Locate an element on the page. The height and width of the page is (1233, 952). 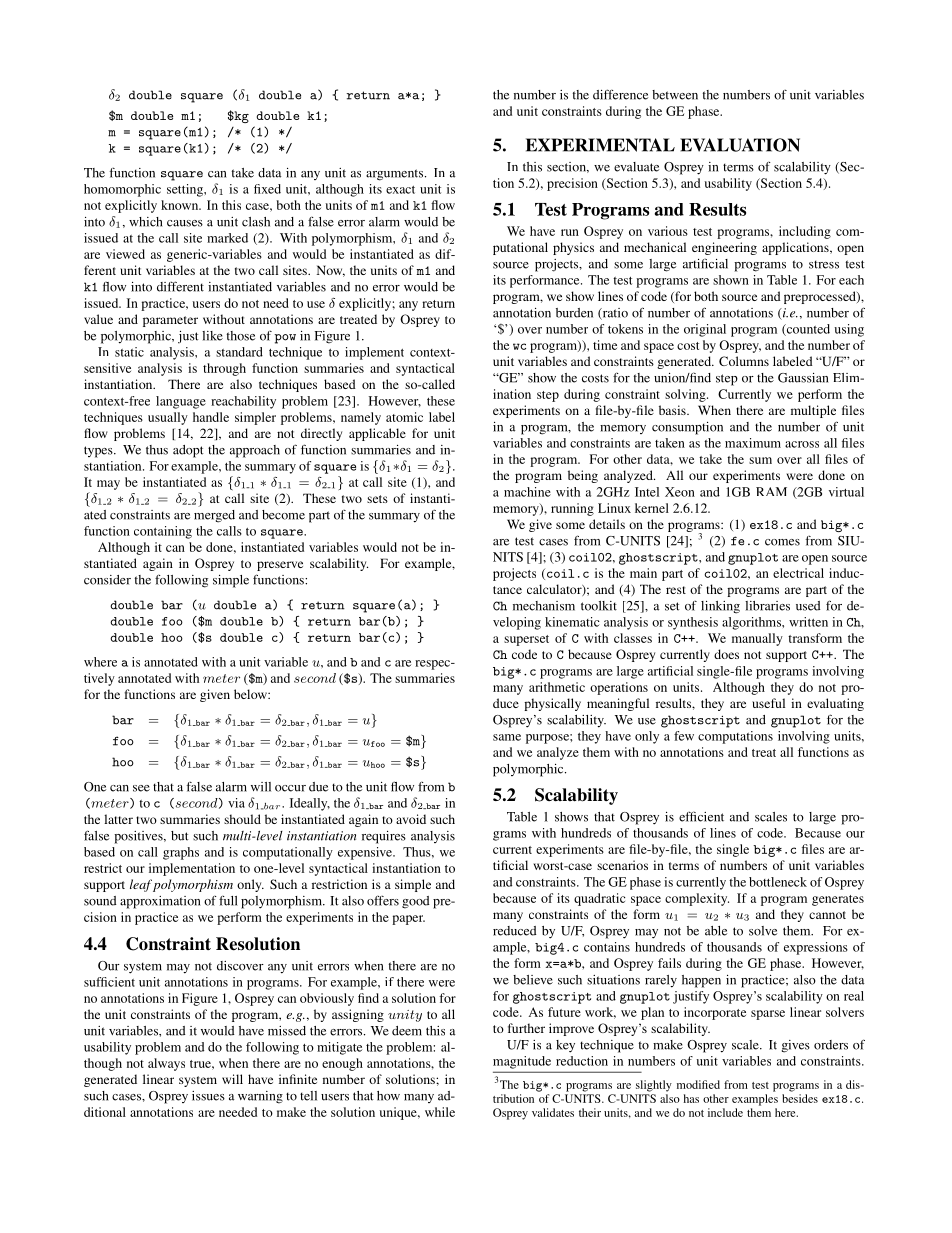
same is located at coordinates (507, 737).
